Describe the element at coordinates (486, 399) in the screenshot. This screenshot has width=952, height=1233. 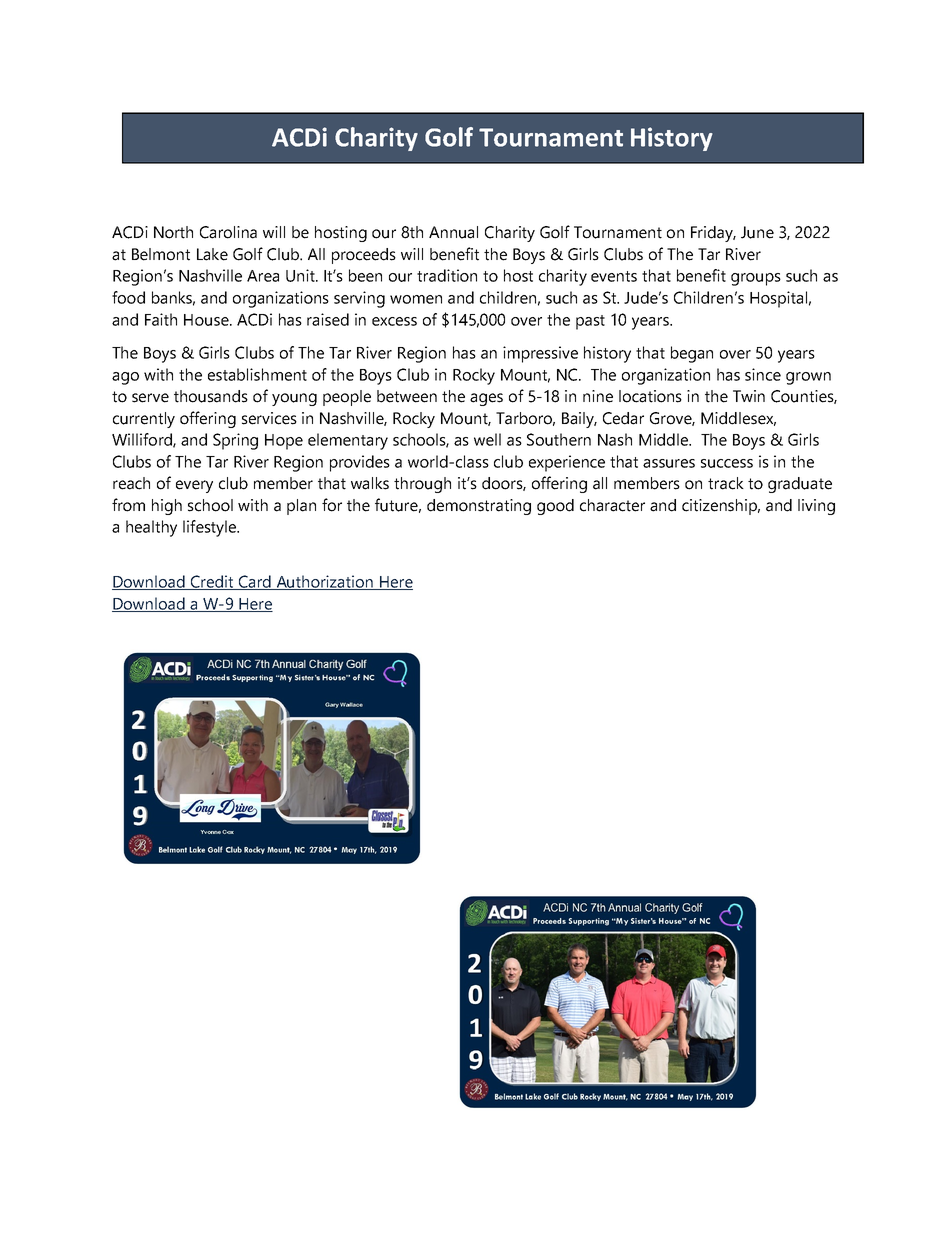
I see `ages` at that location.
